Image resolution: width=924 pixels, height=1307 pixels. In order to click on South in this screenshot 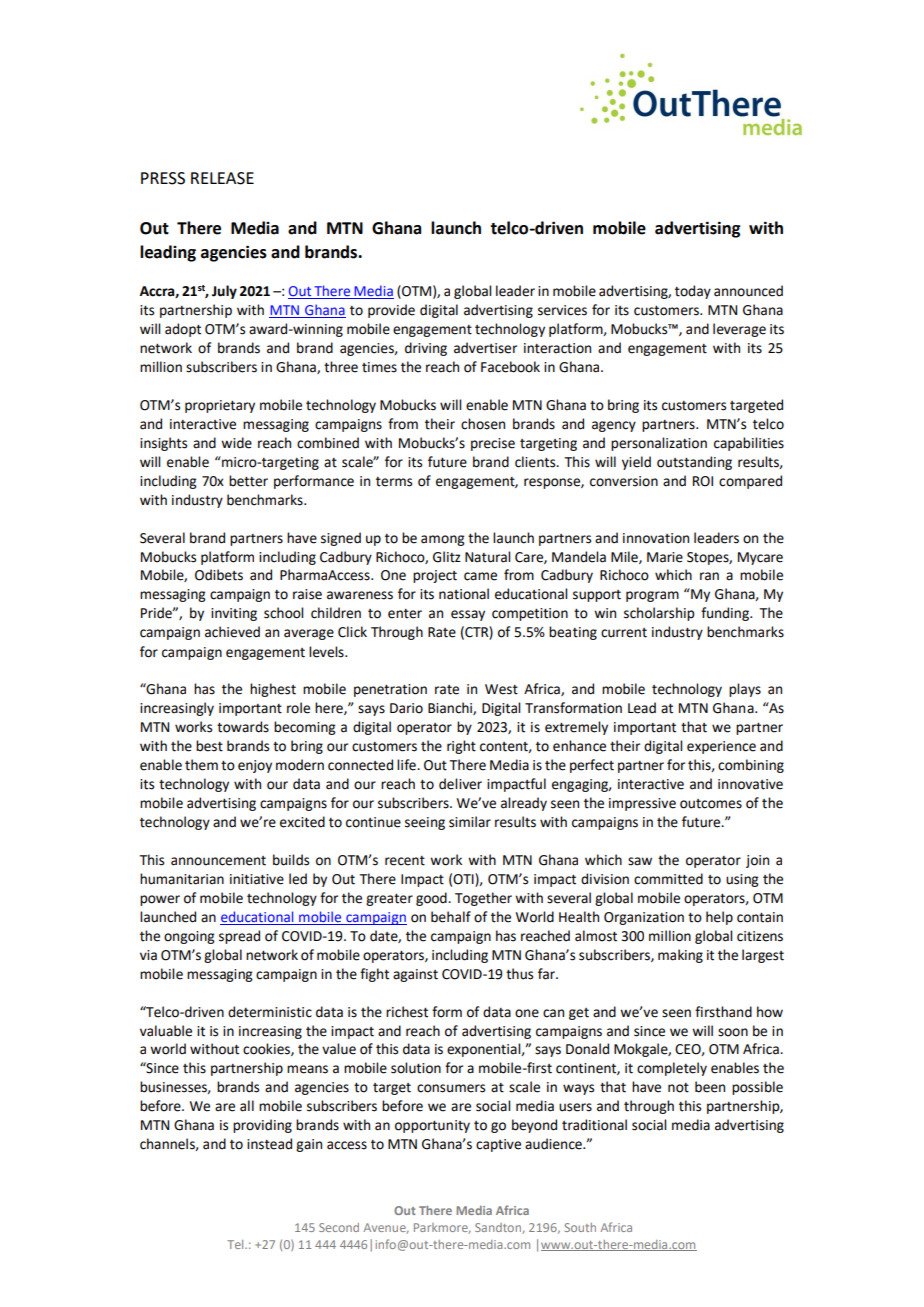, I will do `click(580, 1227)`.
